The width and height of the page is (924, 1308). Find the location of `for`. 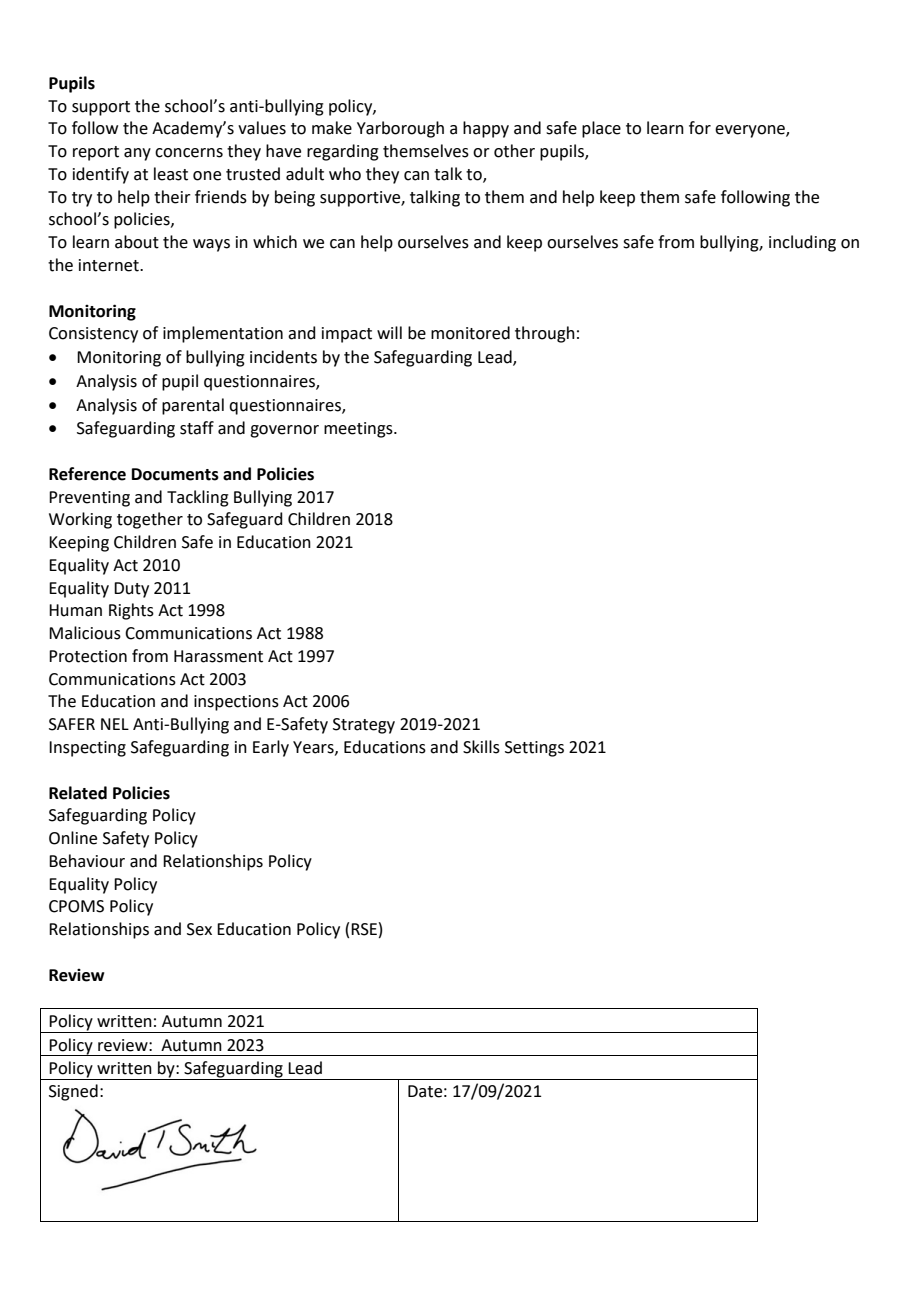

for is located at coordinates (700, 128).
